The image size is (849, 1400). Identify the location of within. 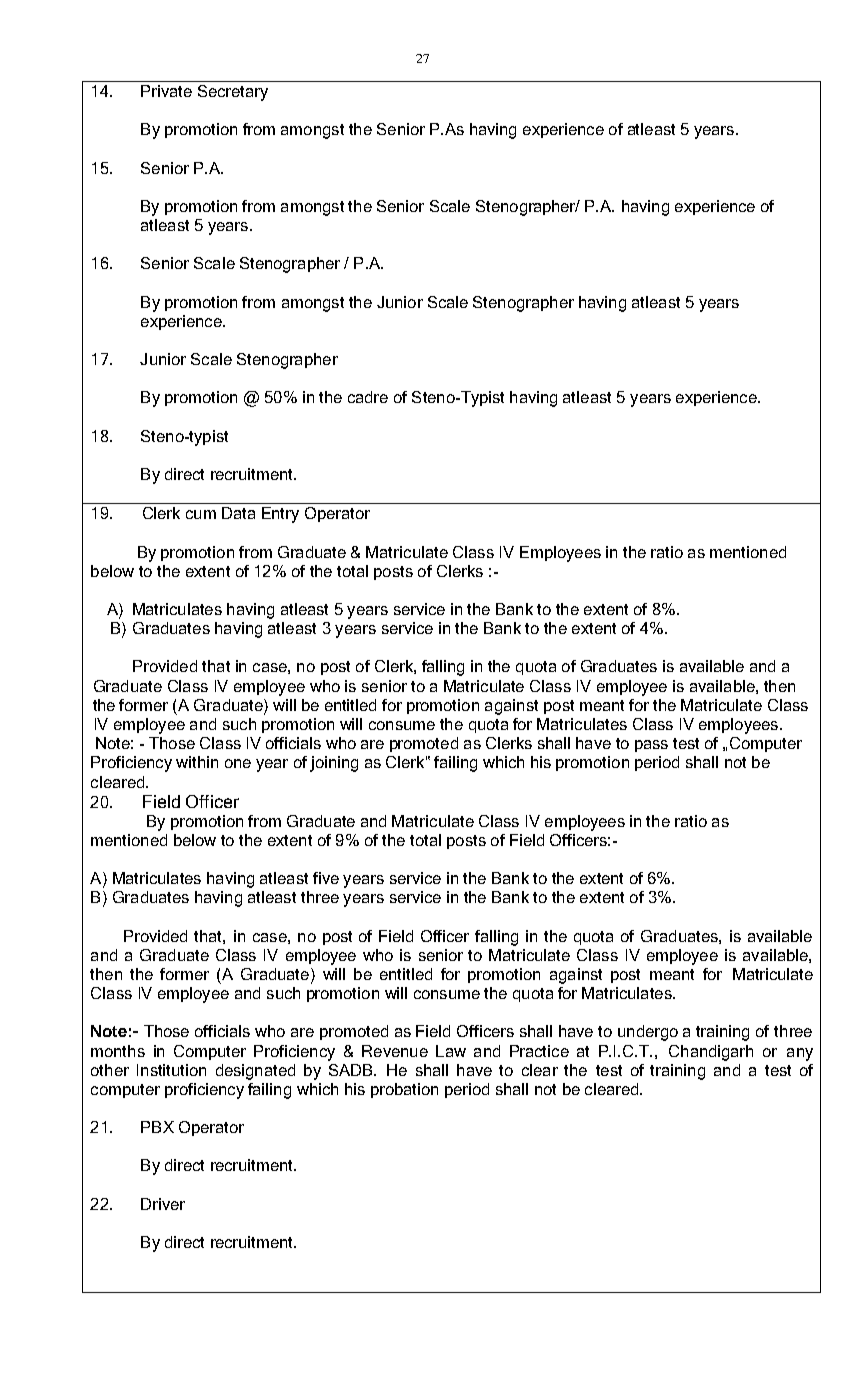
(197, 762).
